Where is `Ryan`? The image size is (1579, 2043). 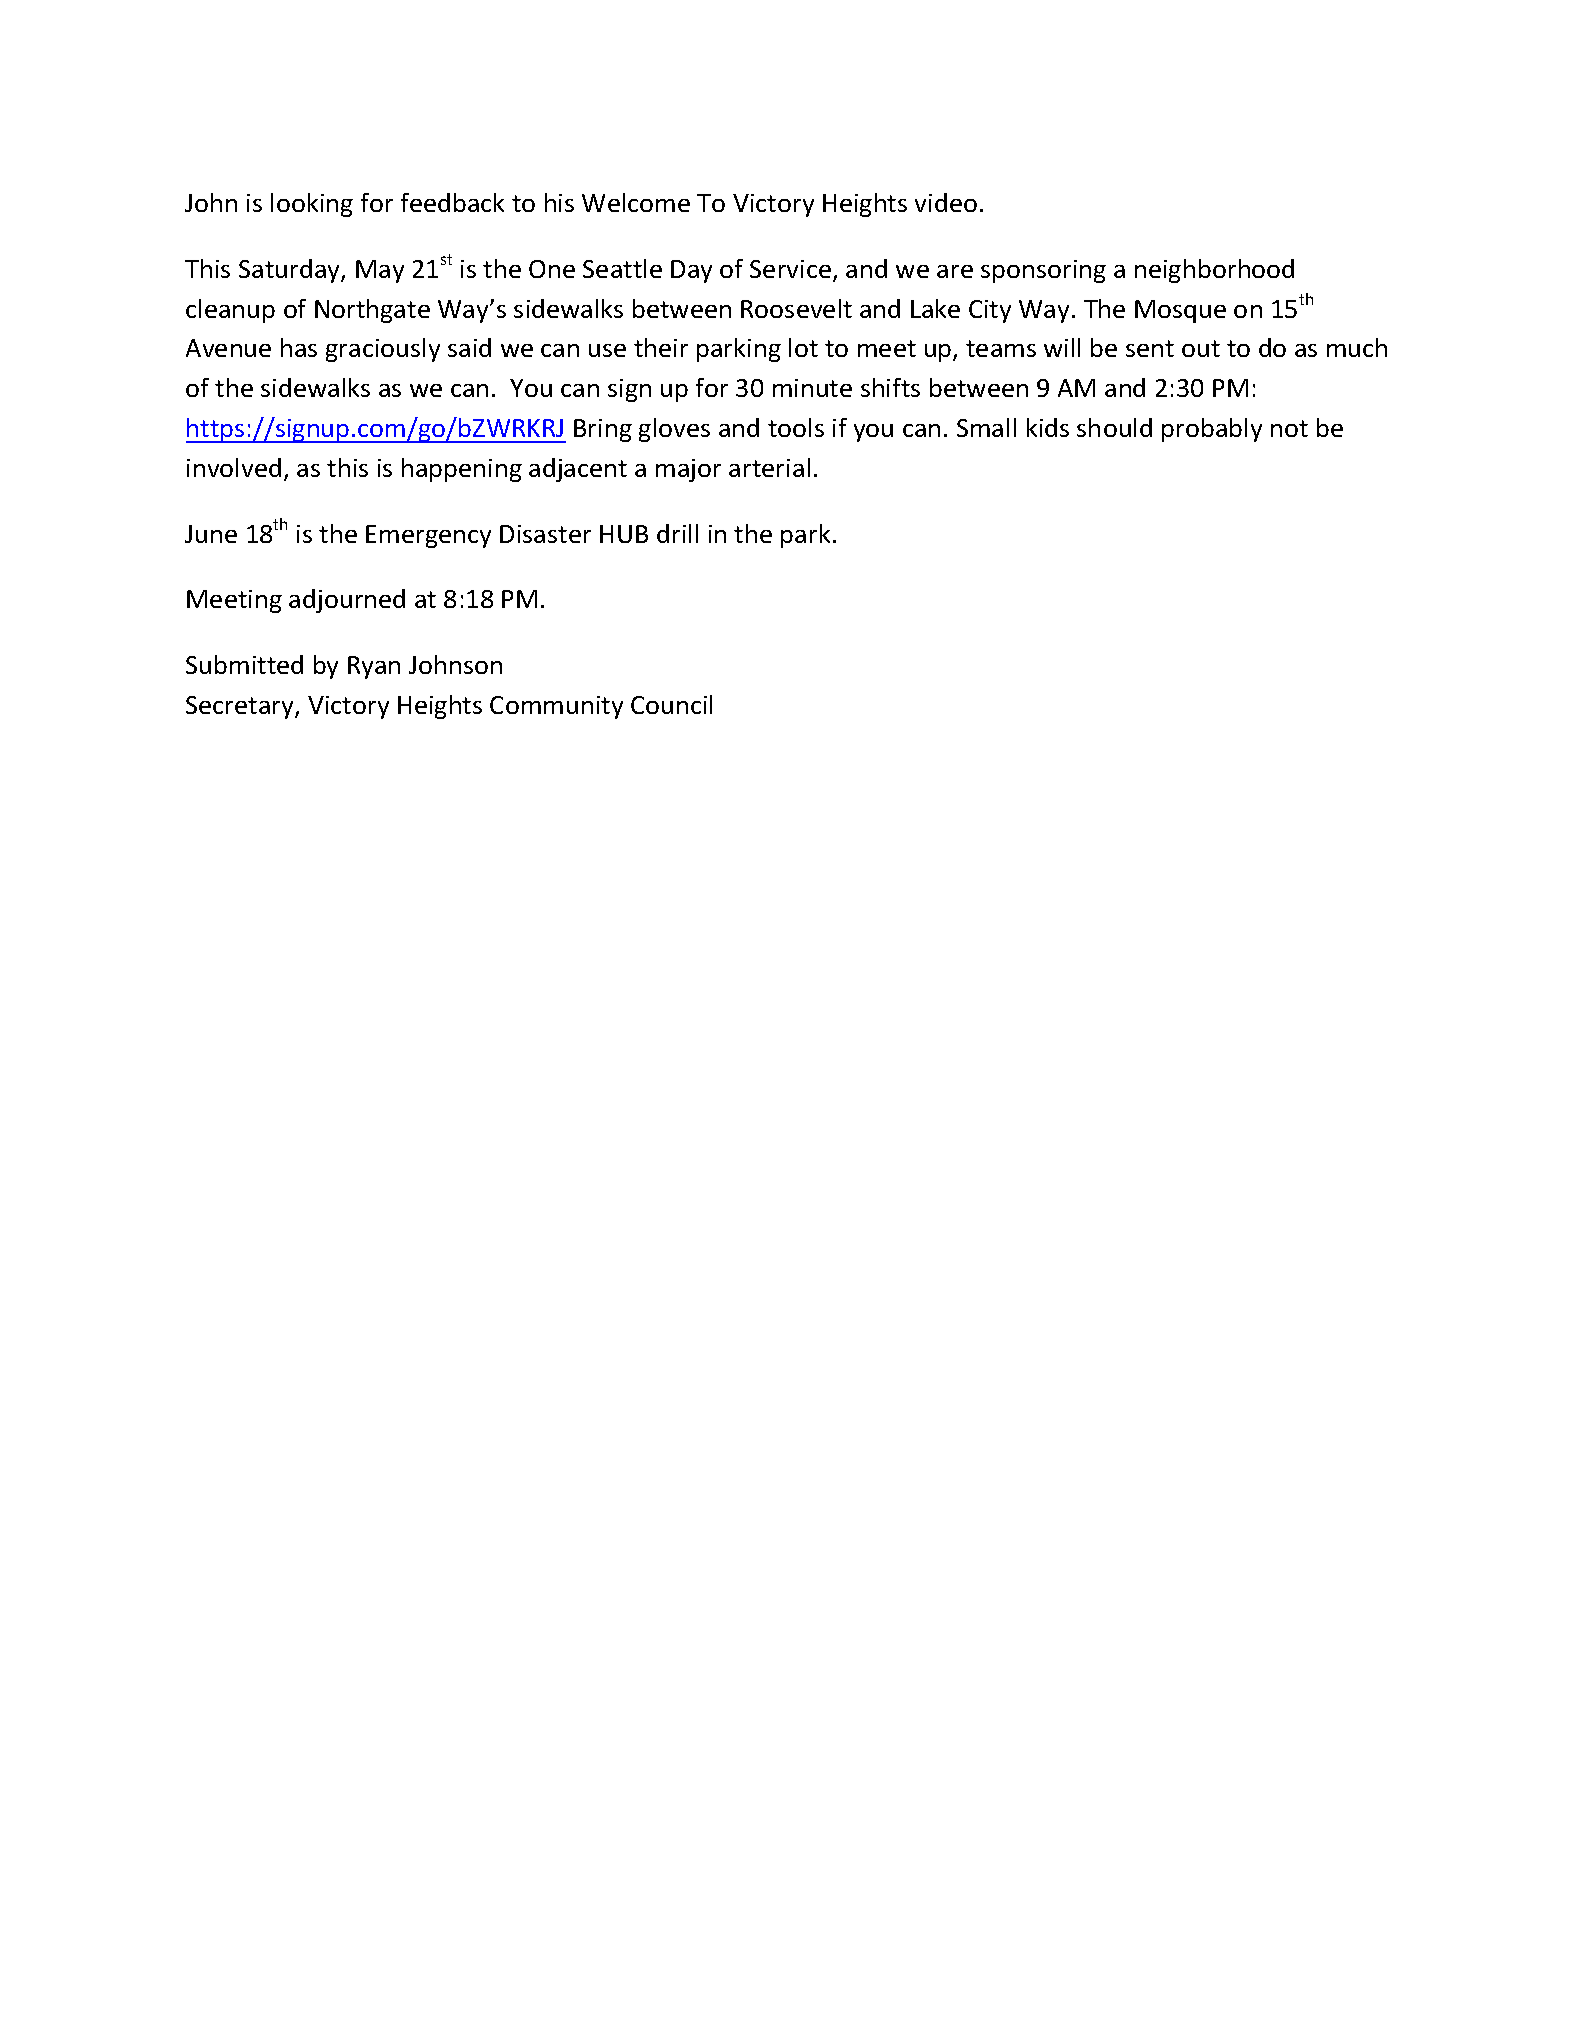 Ryan is located at coordinates (374, 667).
